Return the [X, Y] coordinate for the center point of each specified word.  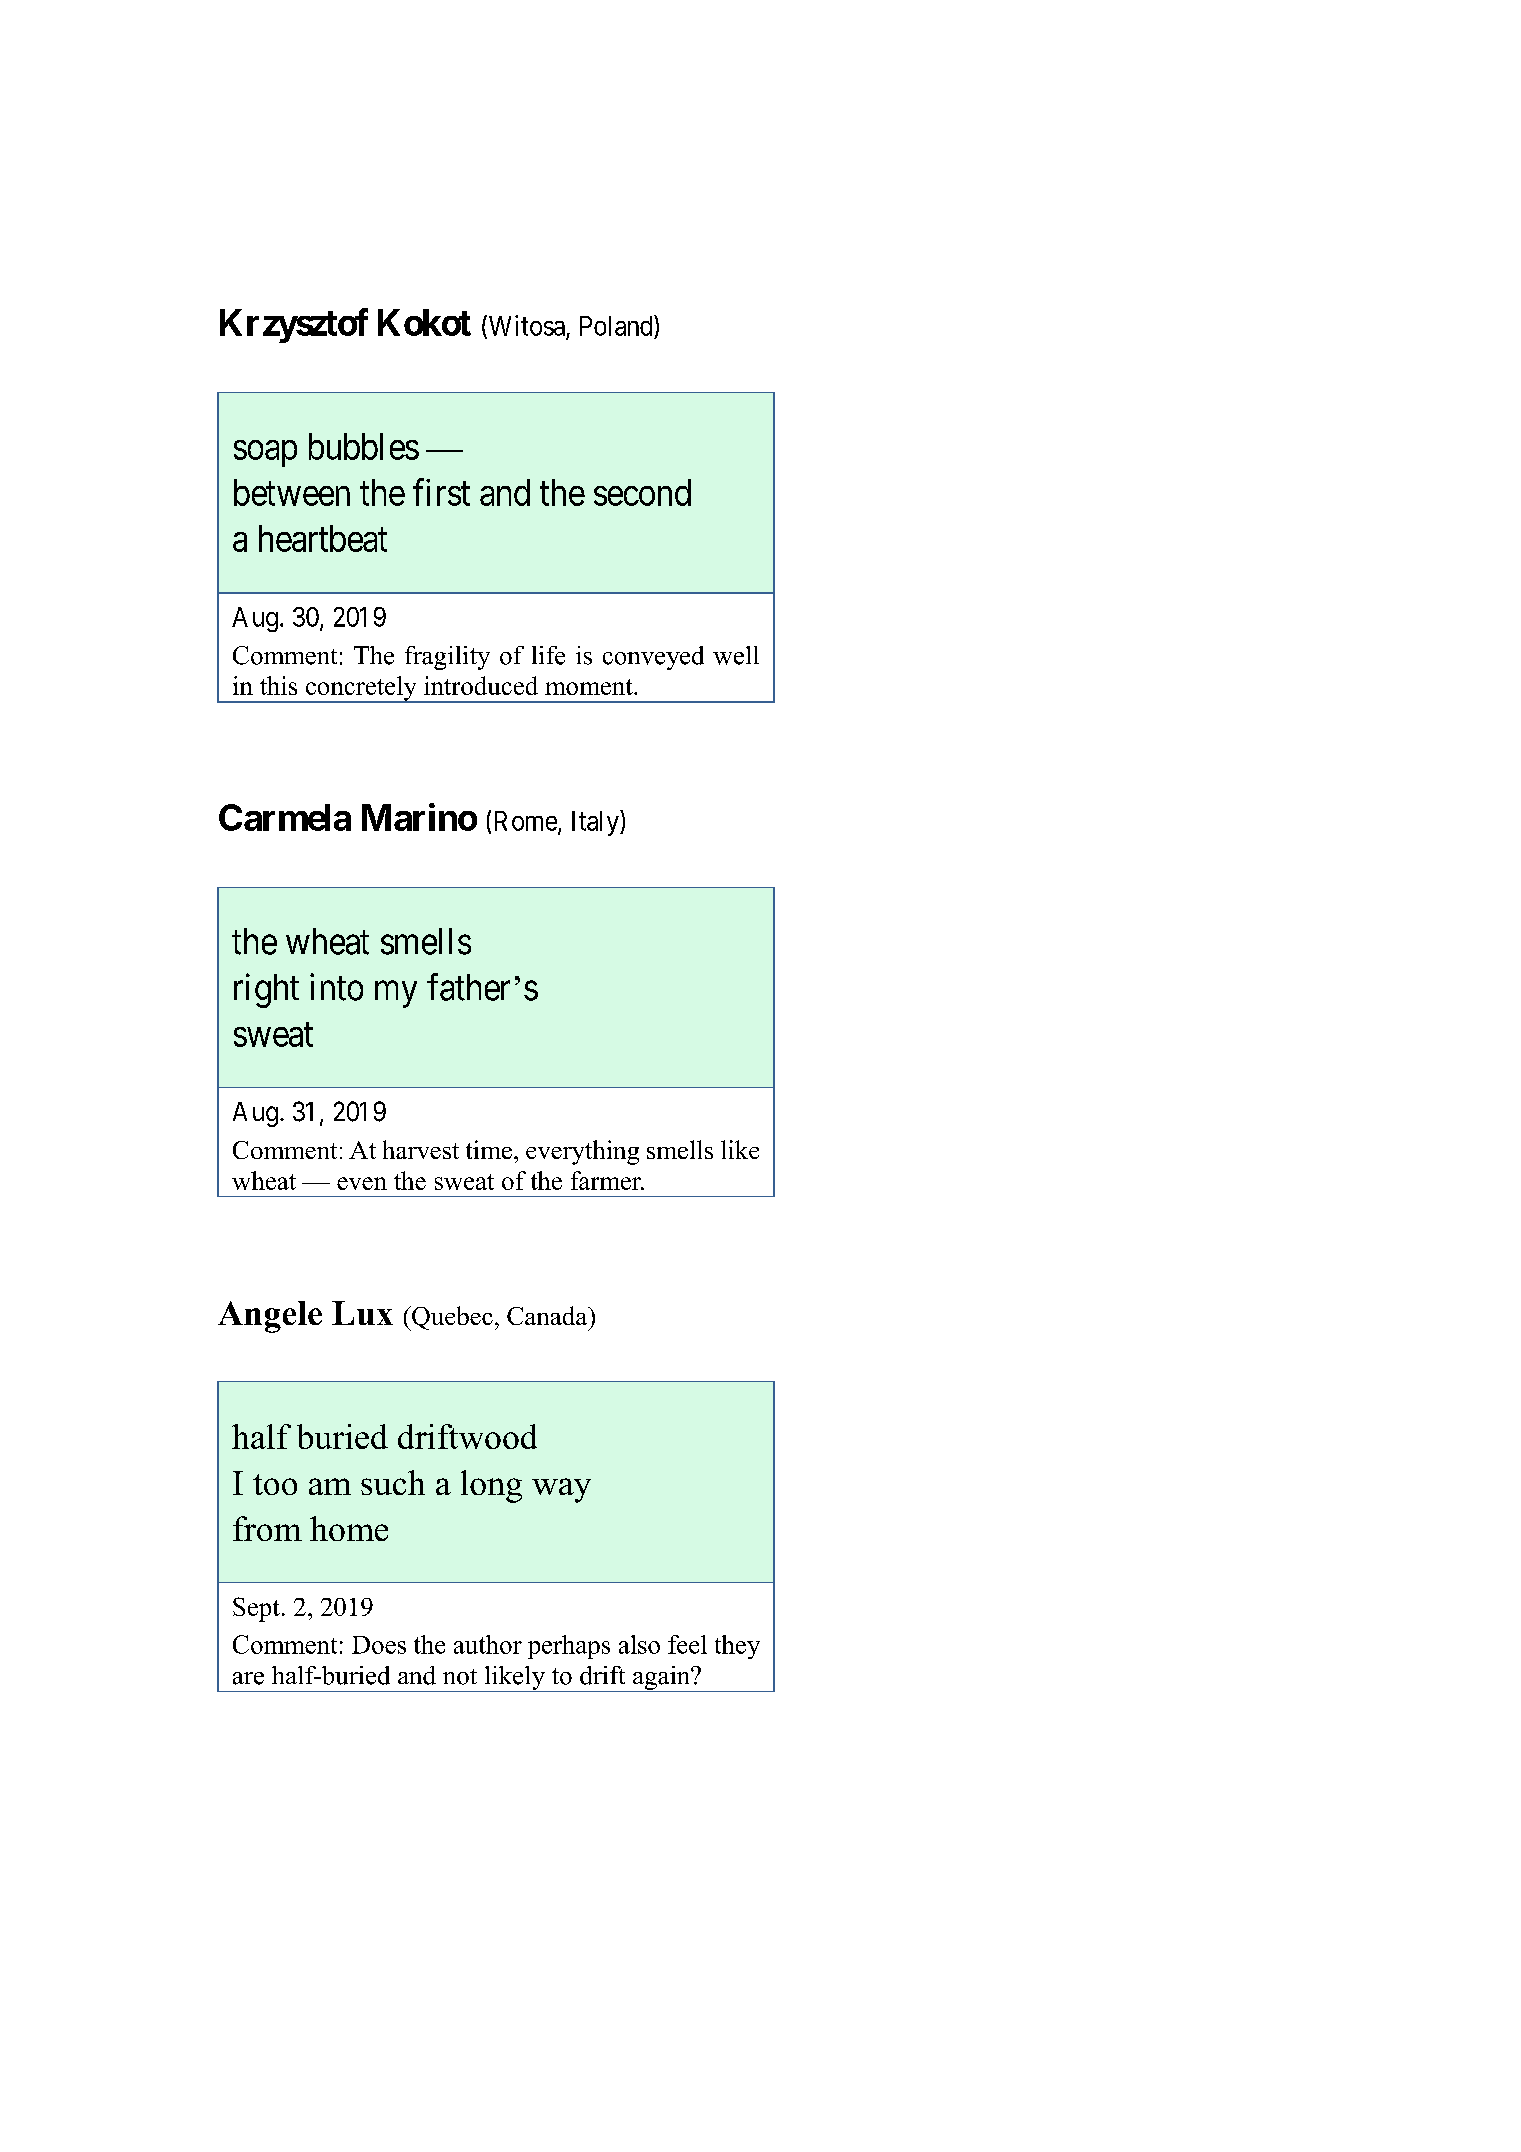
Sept [256, 1609]
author [488, 1644]
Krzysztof [294, 325]
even [362, 1183]
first [441, 492]
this [278, 685]
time [489, 1149]
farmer [607, 1180]
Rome [527, 822]
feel [687, 1644]
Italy [596, 823]
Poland [617, 325]
